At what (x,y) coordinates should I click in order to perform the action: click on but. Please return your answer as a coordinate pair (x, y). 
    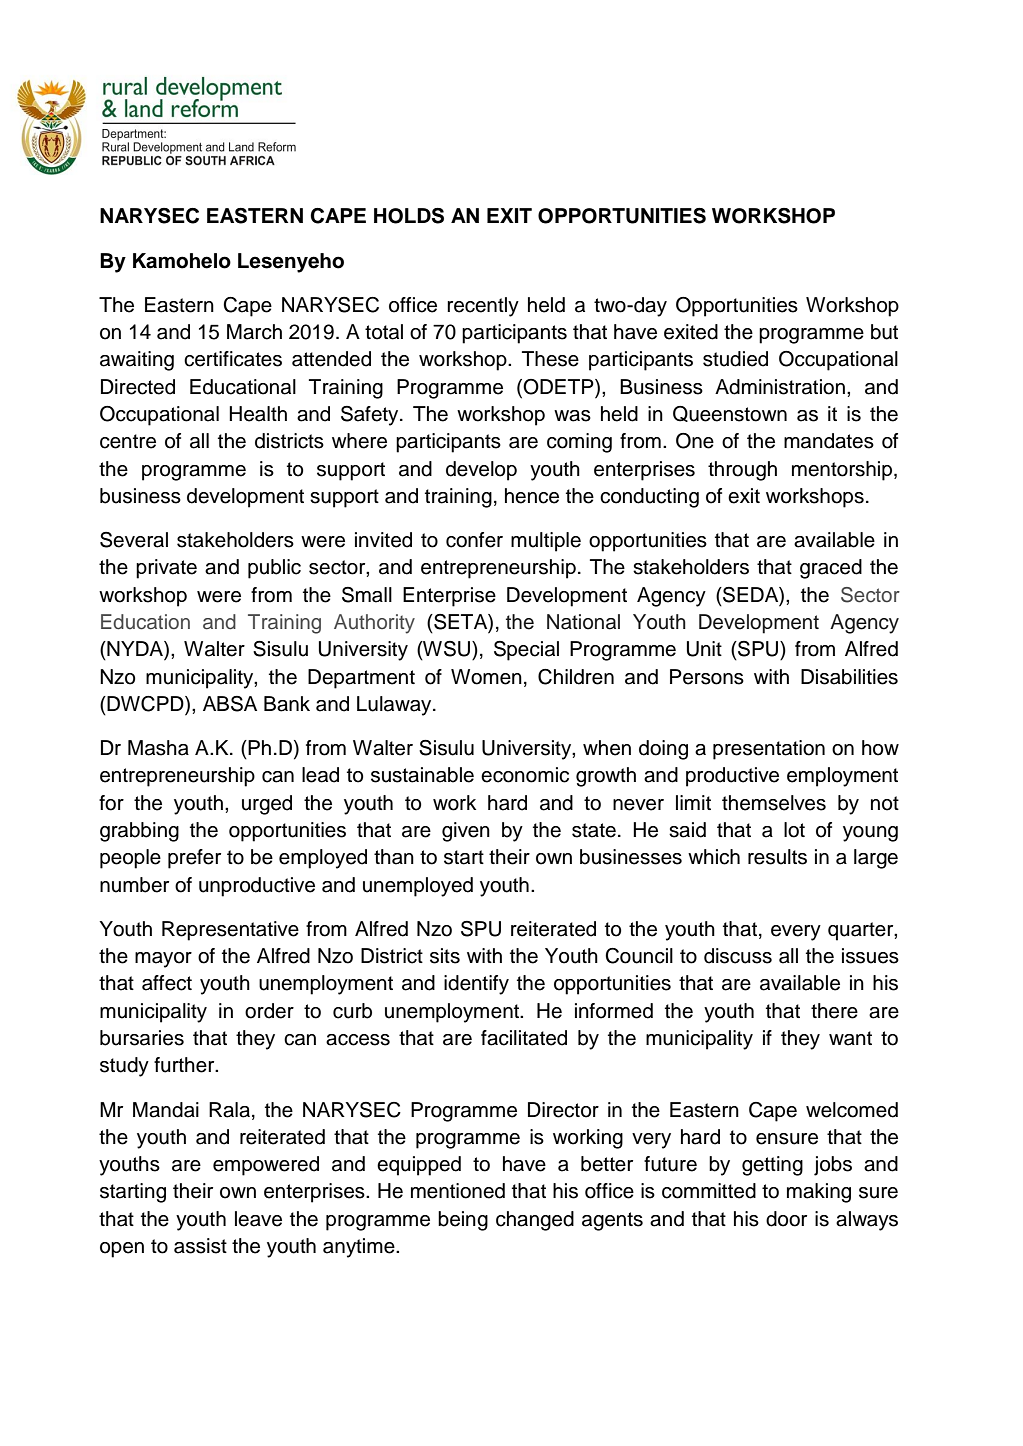
    Looking at the image, I should click on (884, 332).
